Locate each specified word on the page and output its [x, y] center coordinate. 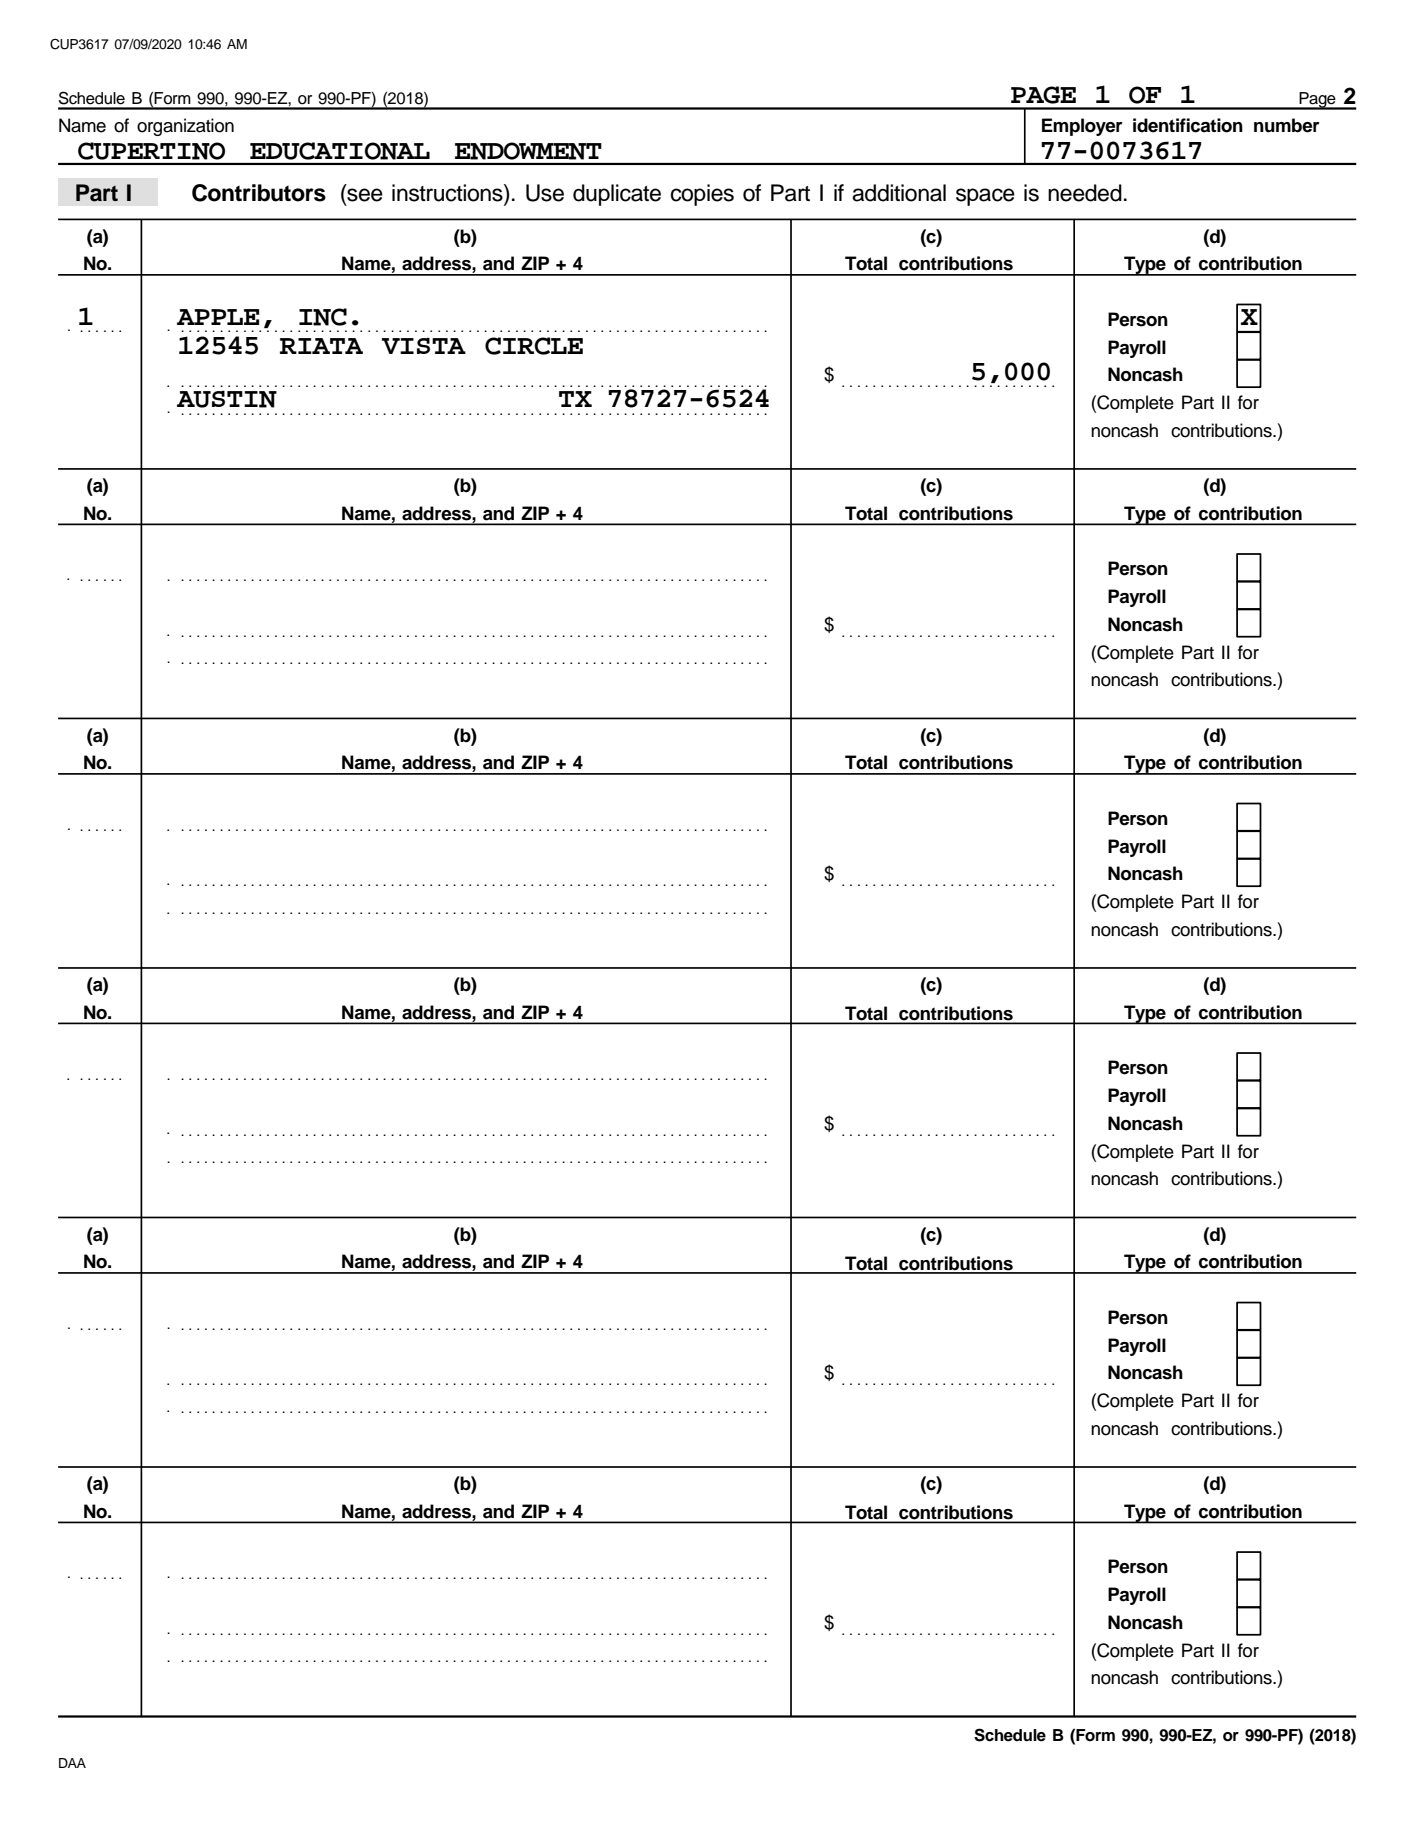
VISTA [424, 345]
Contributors [259, 193]
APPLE [218, 317]
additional [899, 193]
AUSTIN [227, 399]
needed [1085, 193]
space [985, 197]
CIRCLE [534, 346]
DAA [72, 1763]
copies [702, 195]
